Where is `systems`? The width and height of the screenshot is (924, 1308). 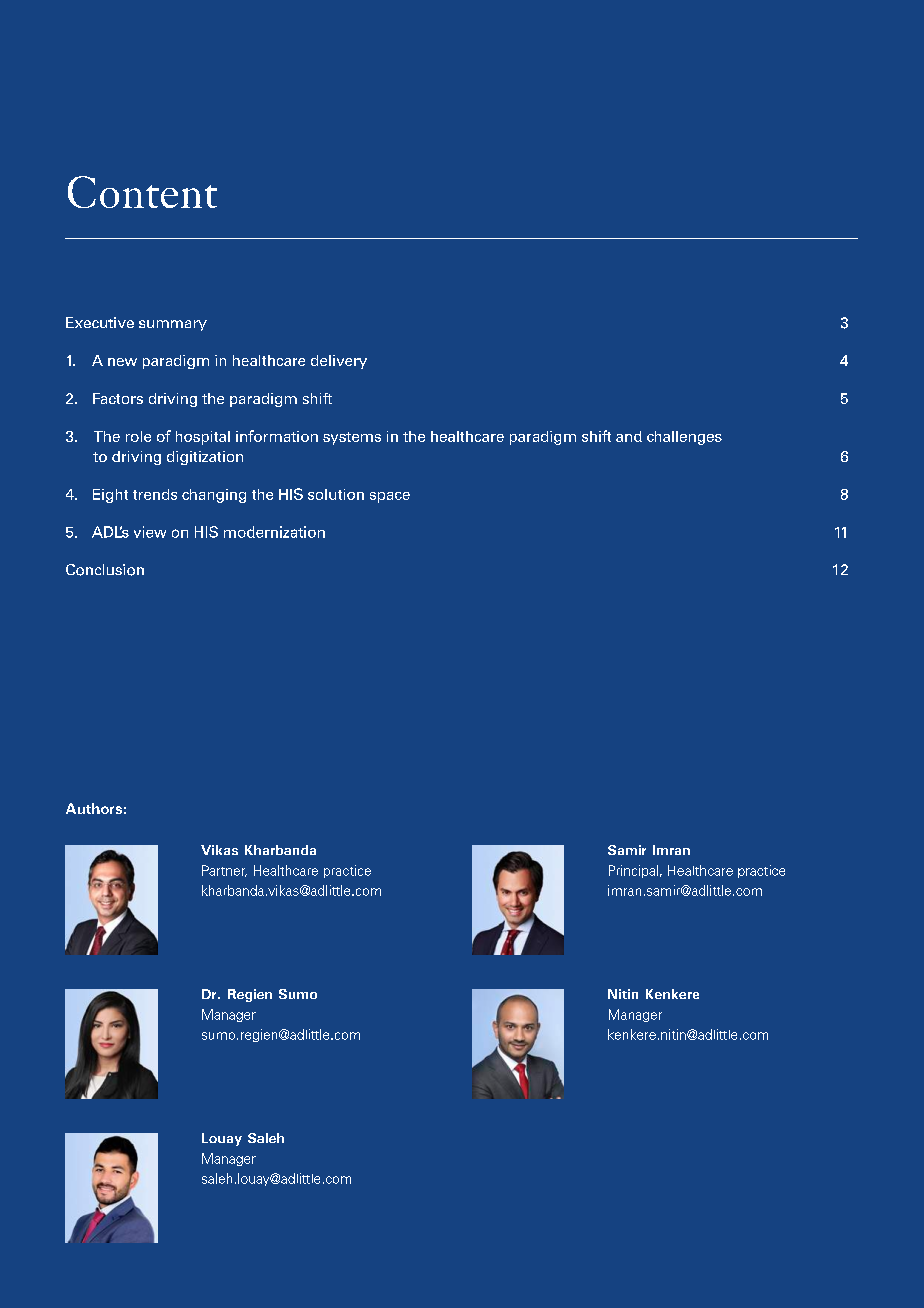 systems is located at coordinates (352, 438).
